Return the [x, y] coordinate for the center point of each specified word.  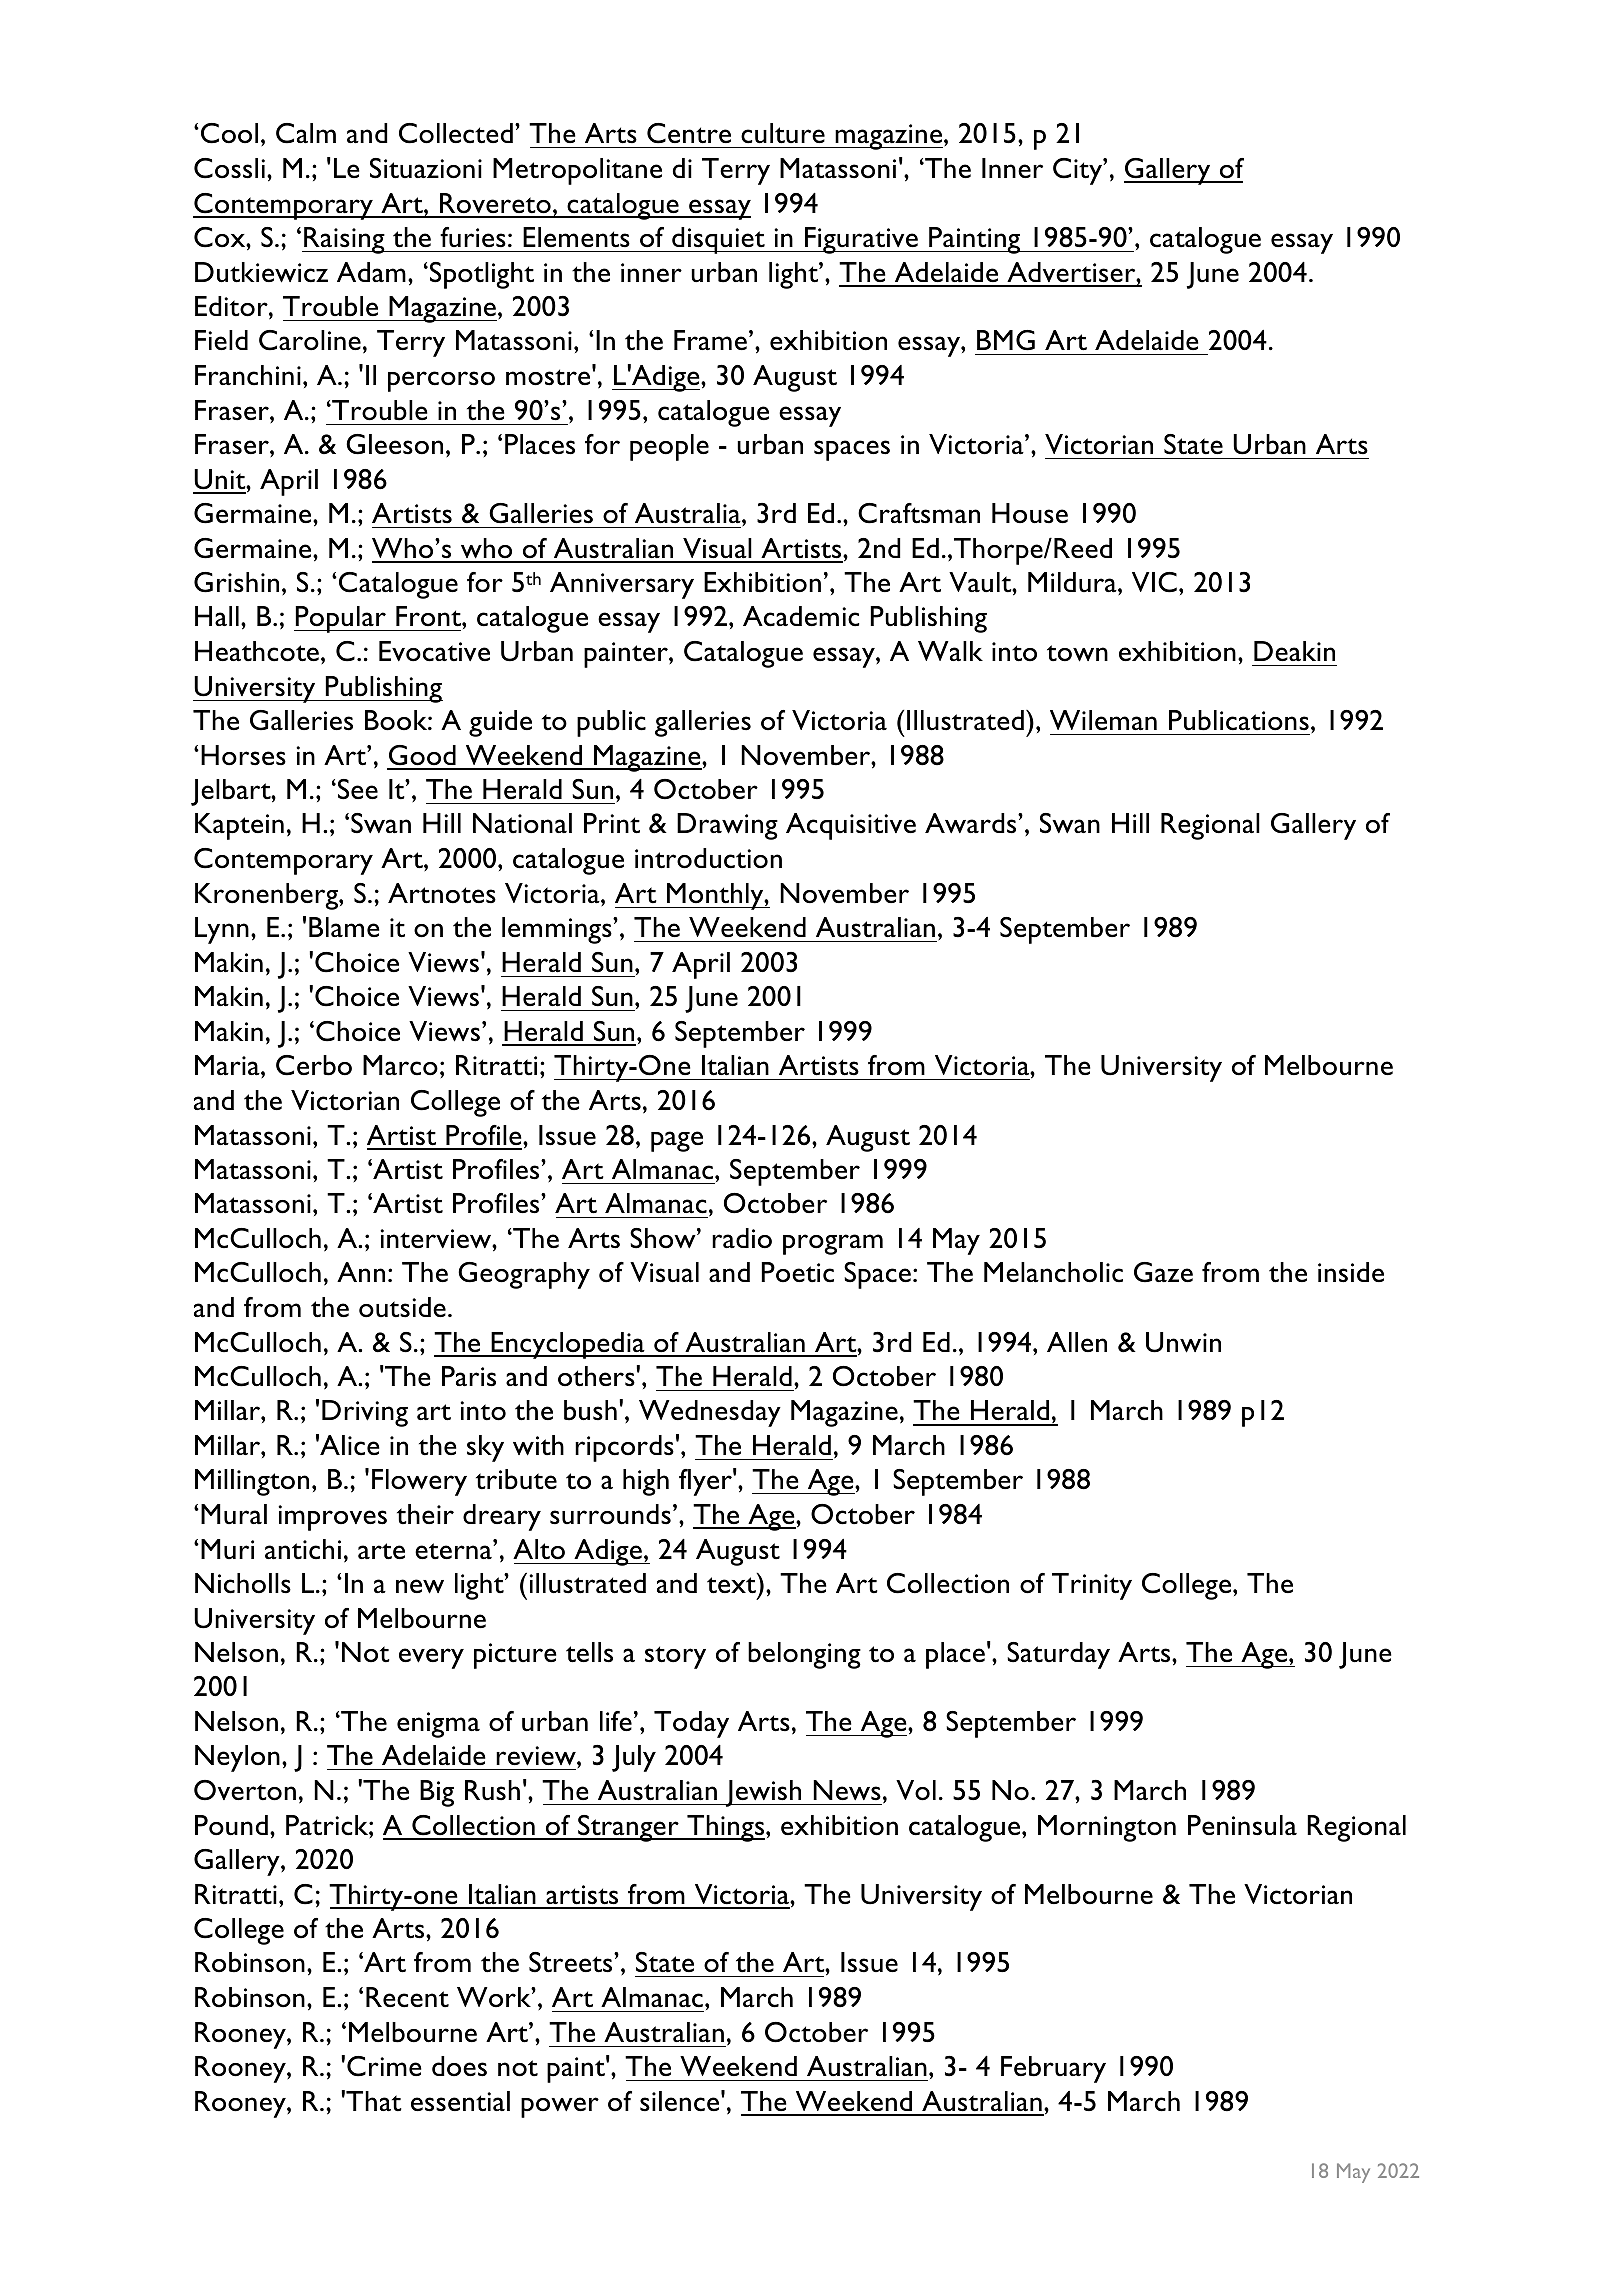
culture [783, 133]
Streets [572, 1962]
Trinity [1092, 1586]
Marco [400, 1065]
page [677, 1141]
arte [381, 1551]
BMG [1006, 340]
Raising [344, 240]
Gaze [1163, 1272]
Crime [384, 2066]
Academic [801, 616]
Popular [341, 619]
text [731, 1585]
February [1053, 2069]
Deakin [1294, 651]
